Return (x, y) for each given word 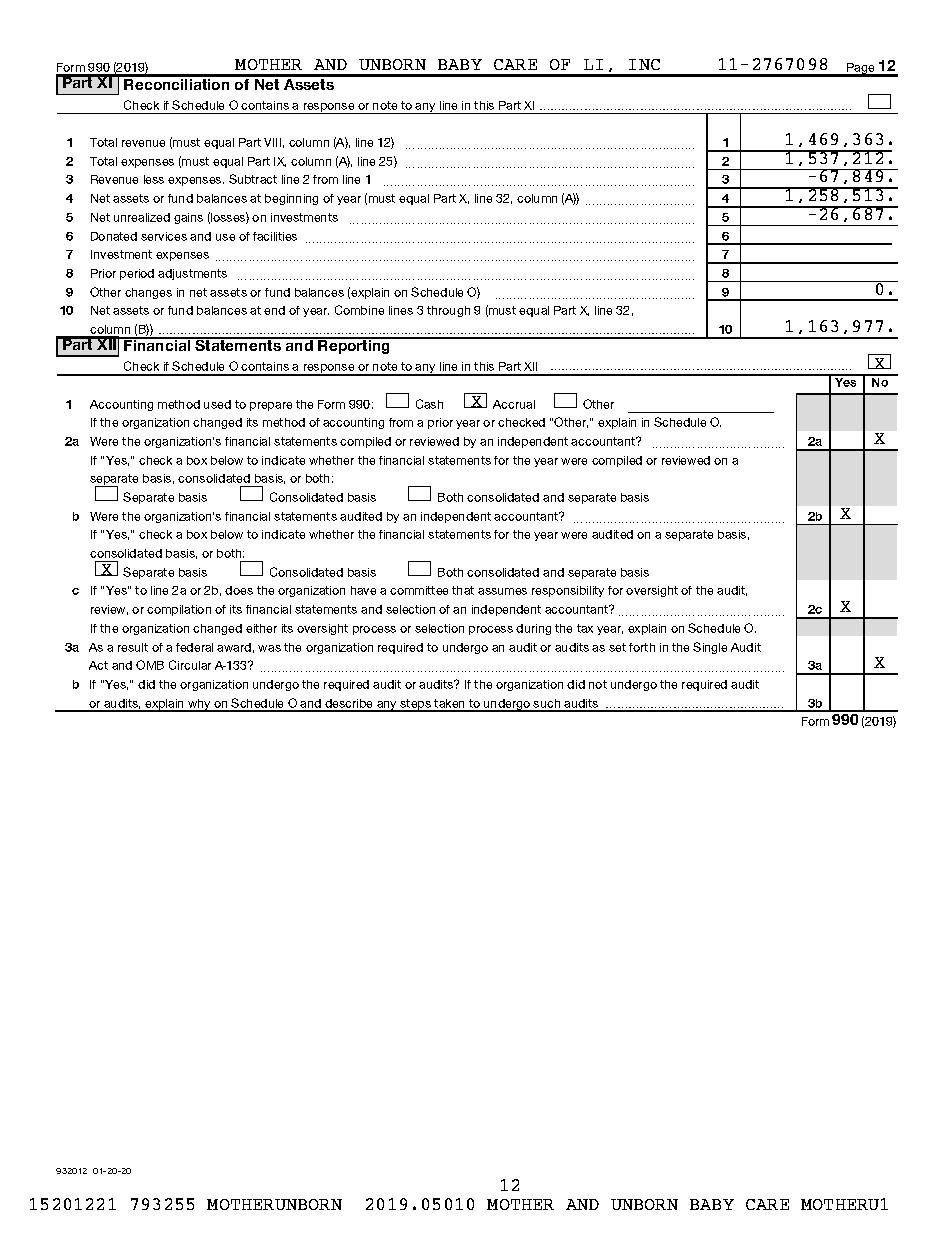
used (217, 404)
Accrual (514, 404)
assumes (502, 591)
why (199, 705)
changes (148, 293)
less (154, 179)
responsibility (568, 591)
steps (415, 705)
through (448, 311)
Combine (359, 310)
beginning (291, 199)
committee (419, 590)
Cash (429, 404)
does (239, 590)
